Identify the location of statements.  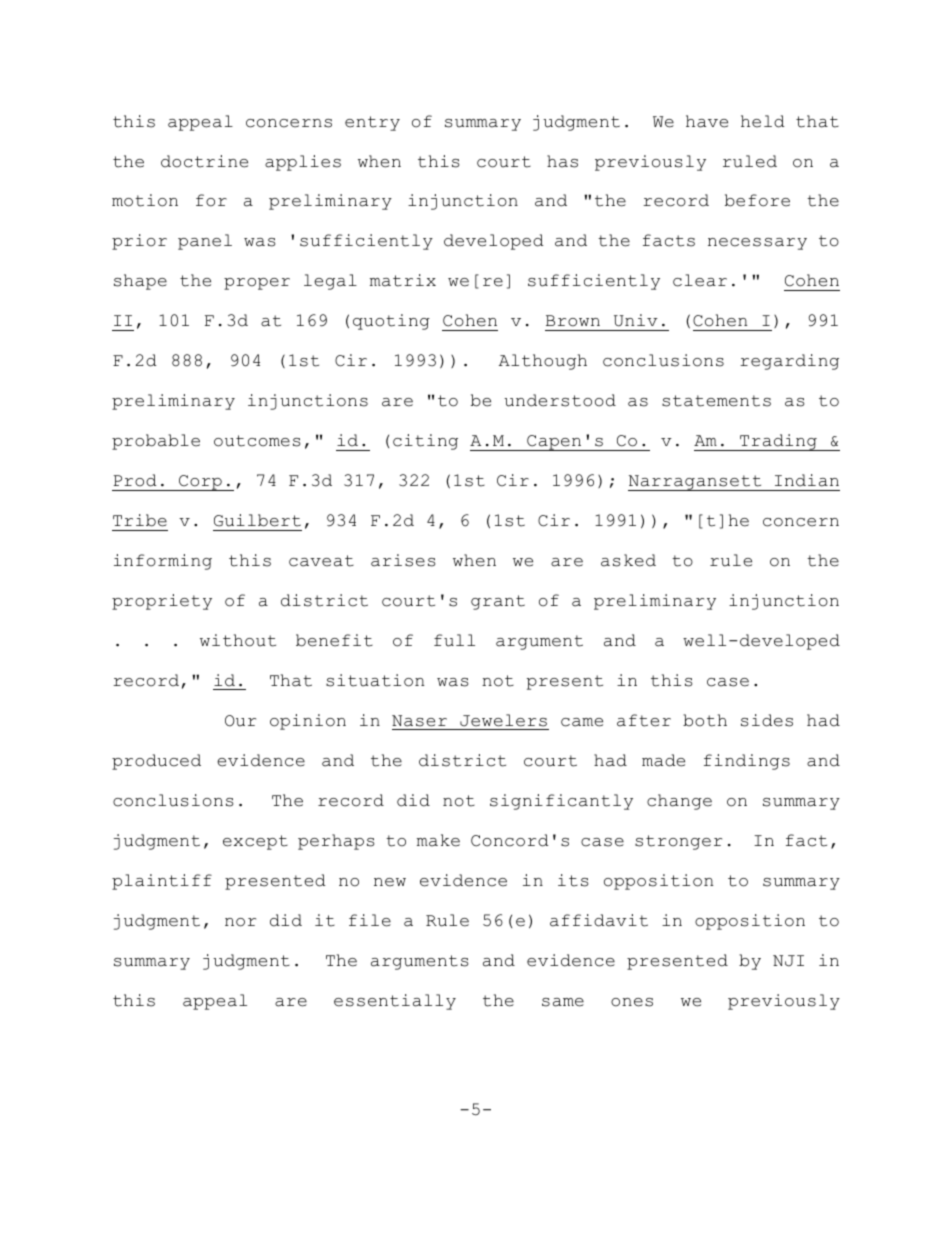
(716, 401).
